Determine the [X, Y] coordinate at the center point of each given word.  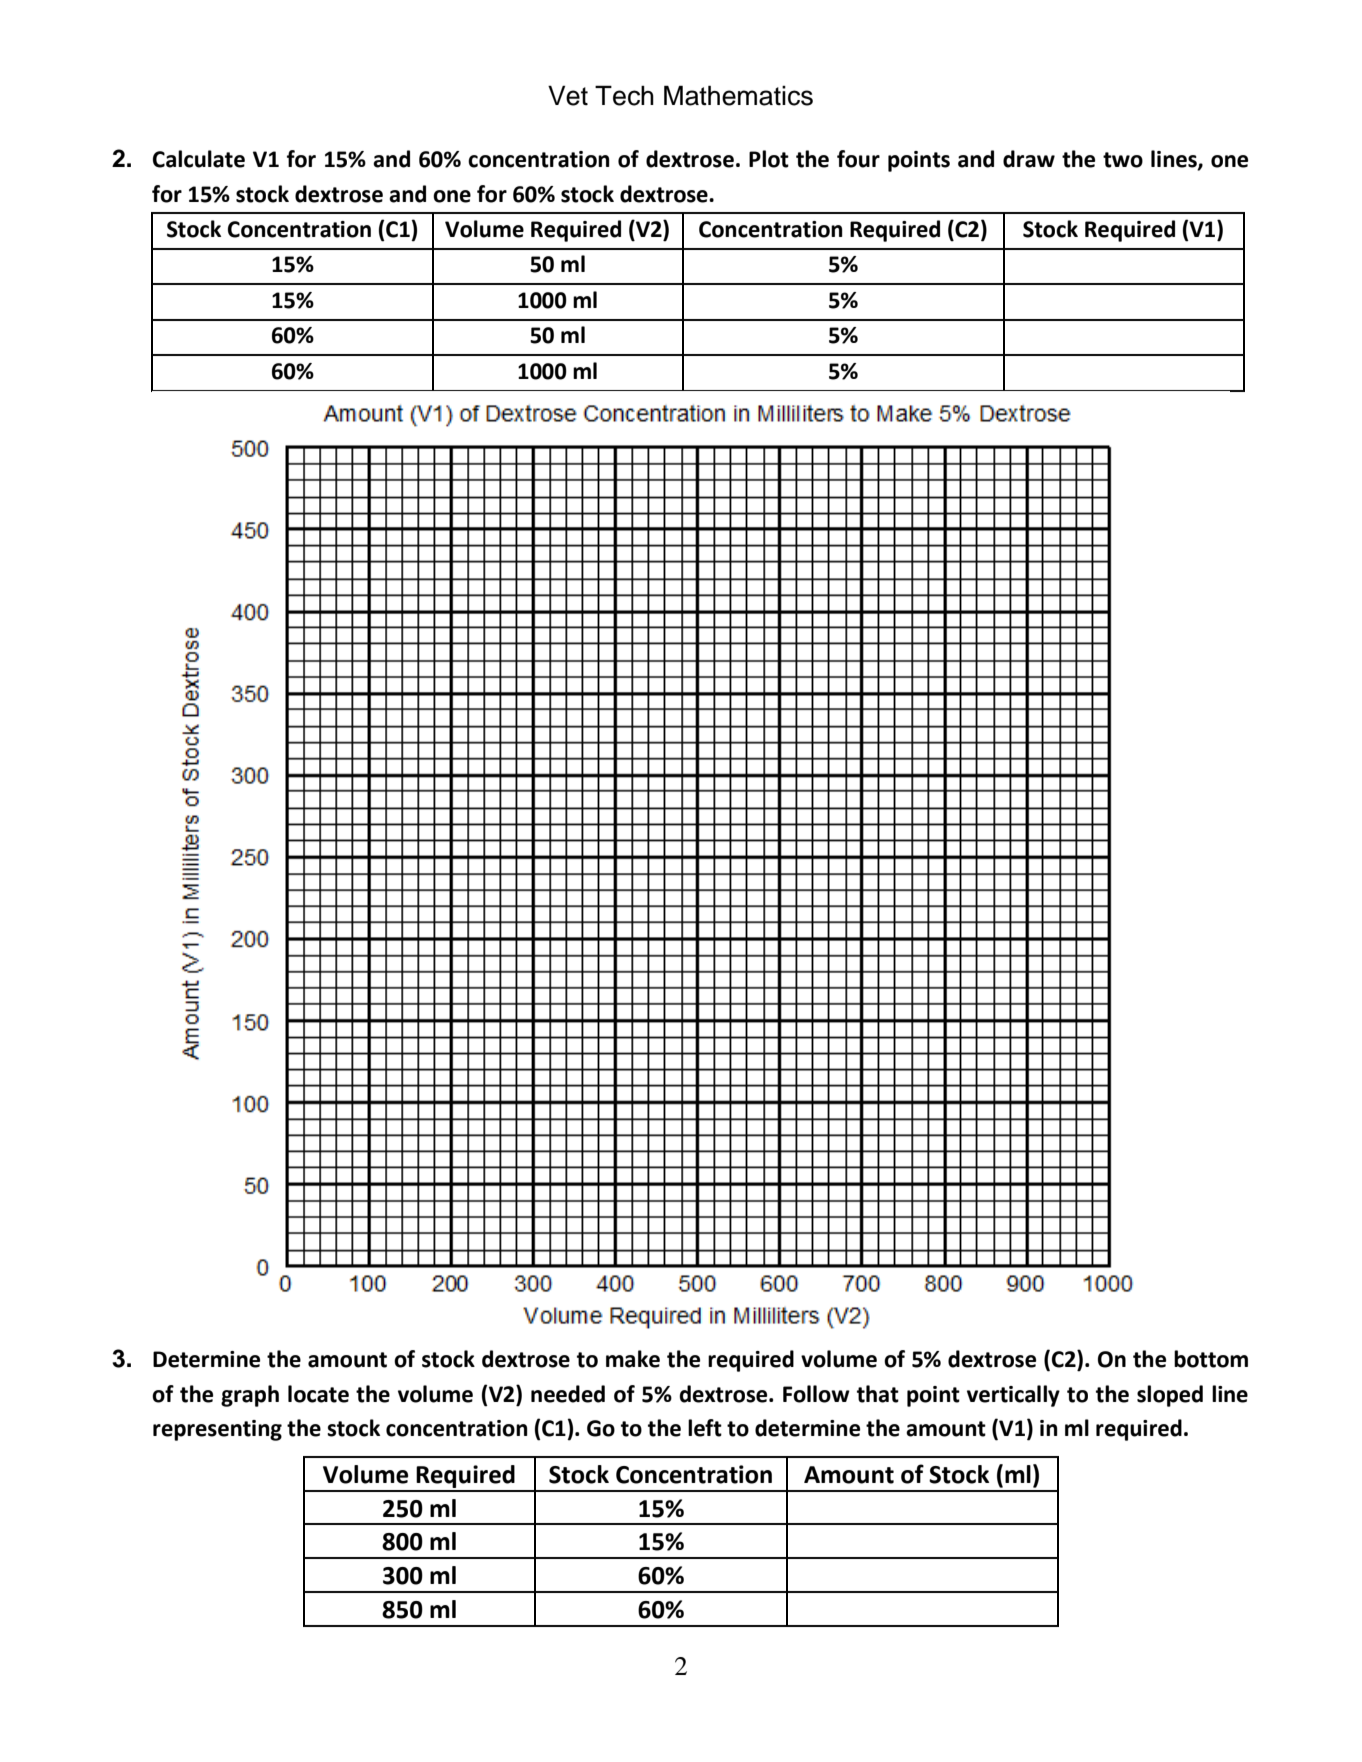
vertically [1013, 1396]
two [1123, 160]
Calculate [199, 159]
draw [1029, 159]
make [633, 1359]
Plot [769, 159]
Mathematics [738, 95]
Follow [816, 1394]
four [858, 159]
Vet [568, 95]
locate [318, 1394]
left [705, 1428]
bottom [1211, 1359]
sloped [1170, 1396]
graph [250, 1396]
